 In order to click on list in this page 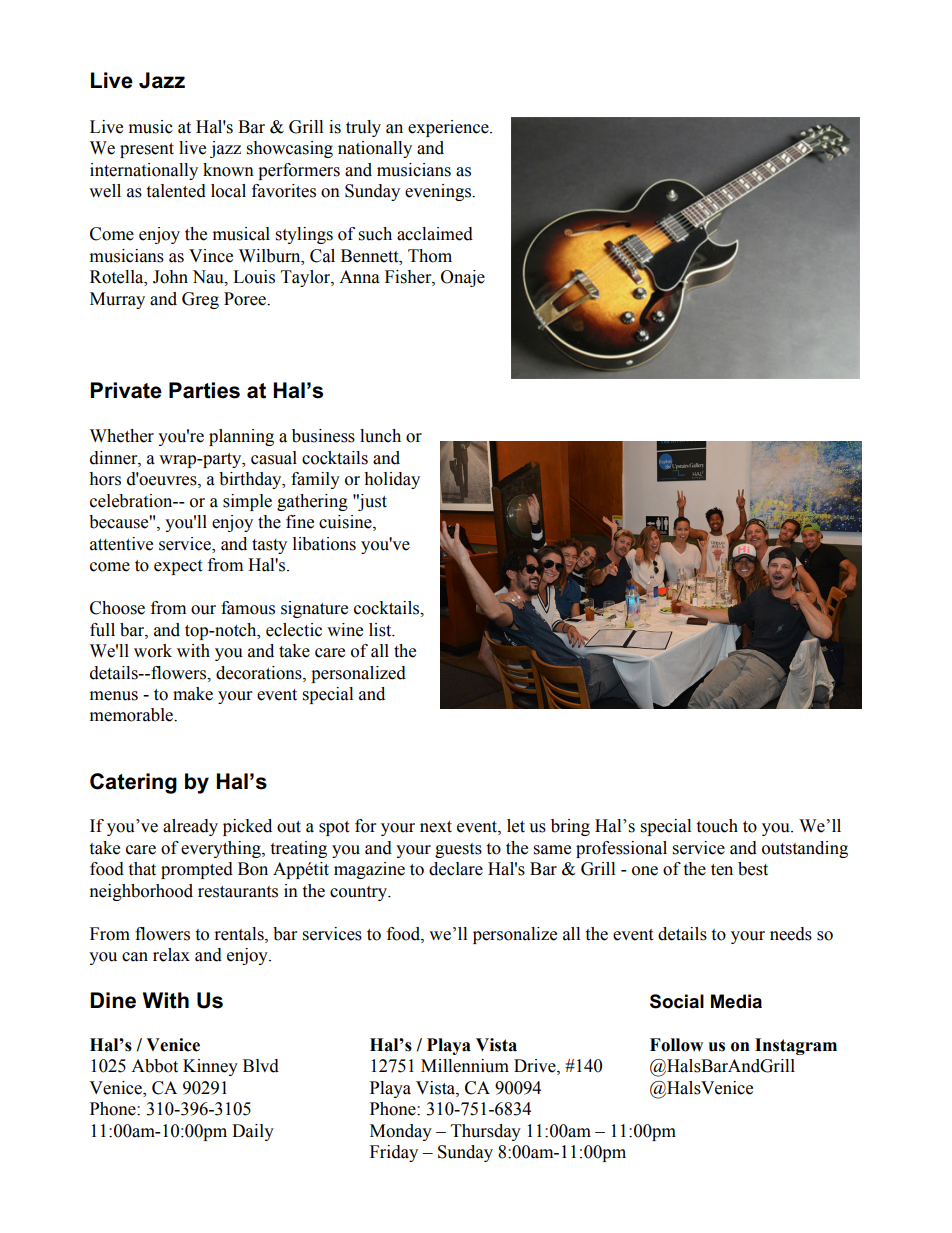, I will do `click(381, 630)`.
